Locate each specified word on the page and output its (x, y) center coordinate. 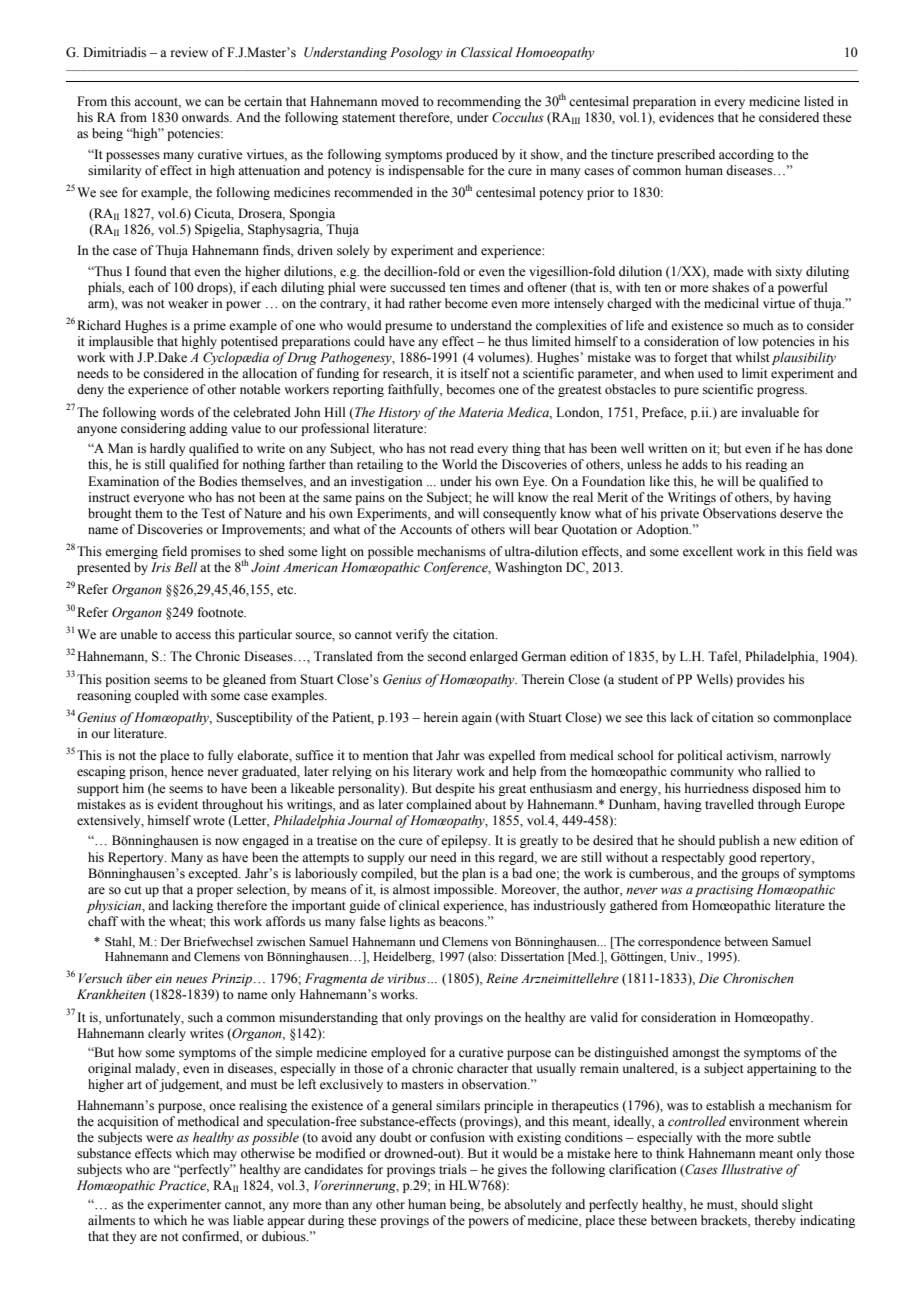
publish (739, 841)
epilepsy (465, 841)
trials (453, 1169)
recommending (479, 102)
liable (248, 1220)
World (459, 464)
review (189, 52)
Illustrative (752, 1169)
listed (819, 101)
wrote (209, 821)
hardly (167, 449)
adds (695, 464)
